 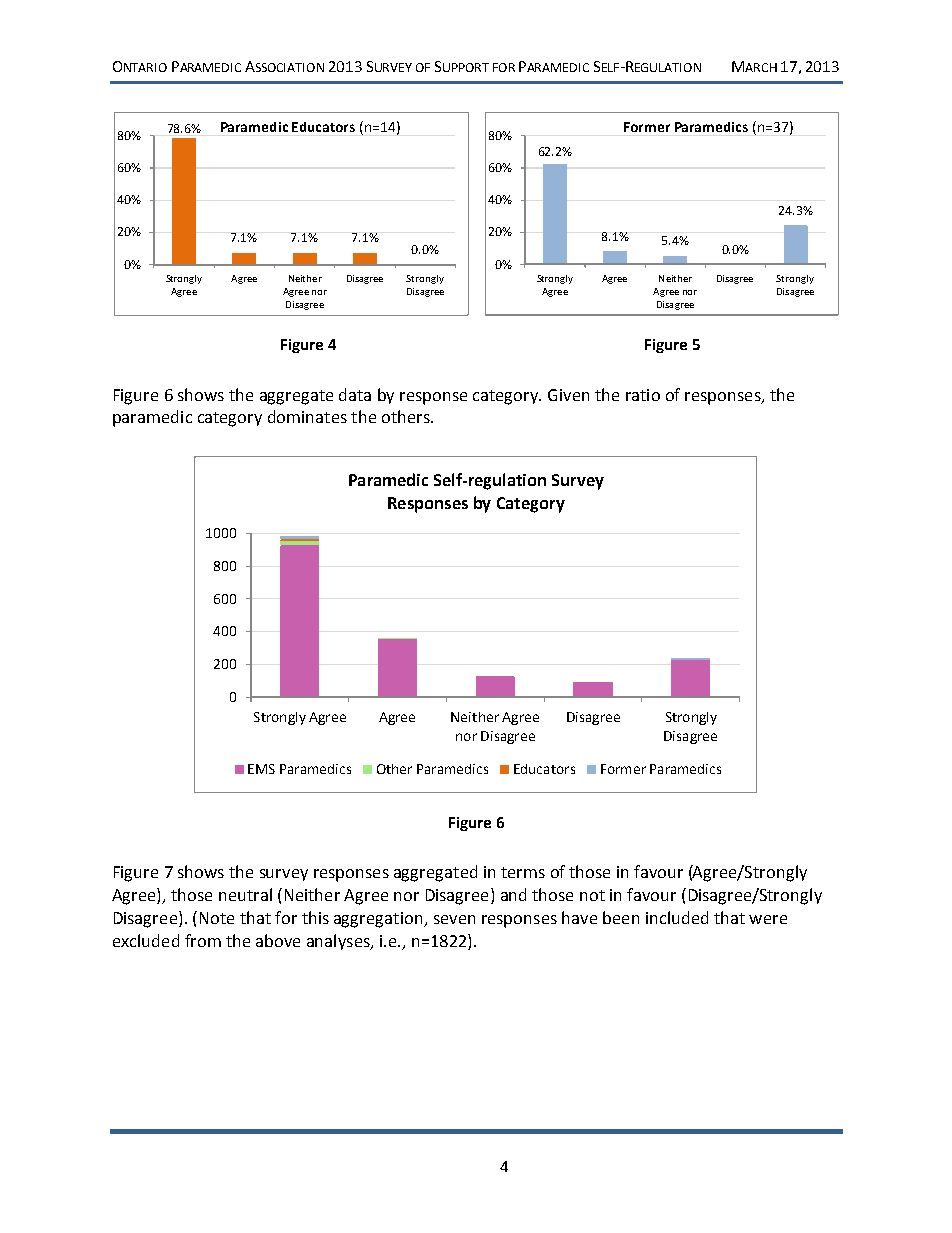 What do you see at coordinates (454, 919) in the image?
I see `seven` at bounding box center [454, 919].
